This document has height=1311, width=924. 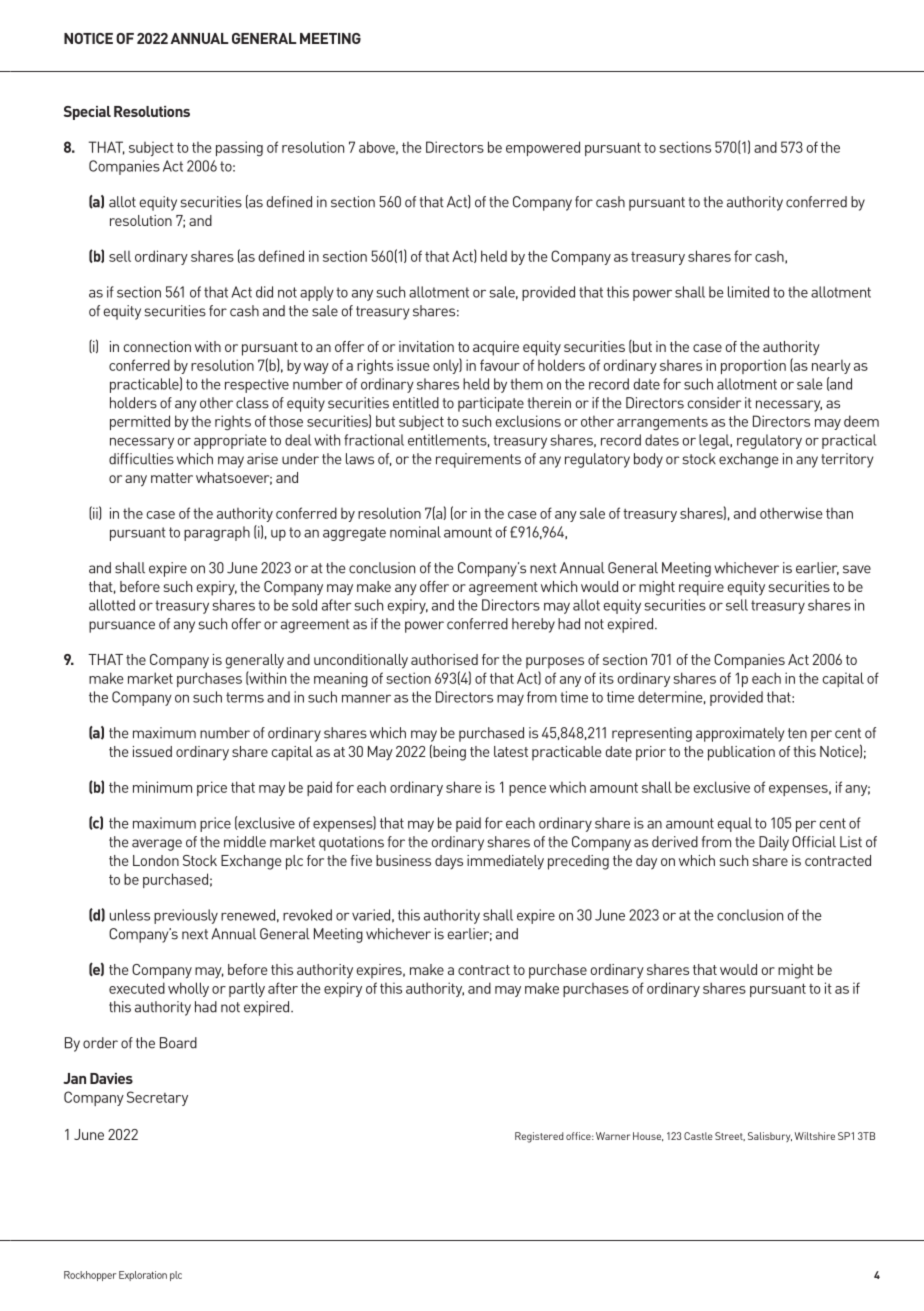 What do you see at coordinates (143, 1276) in the document?
I see `Exploration` at bounding box center [143, 1276].
